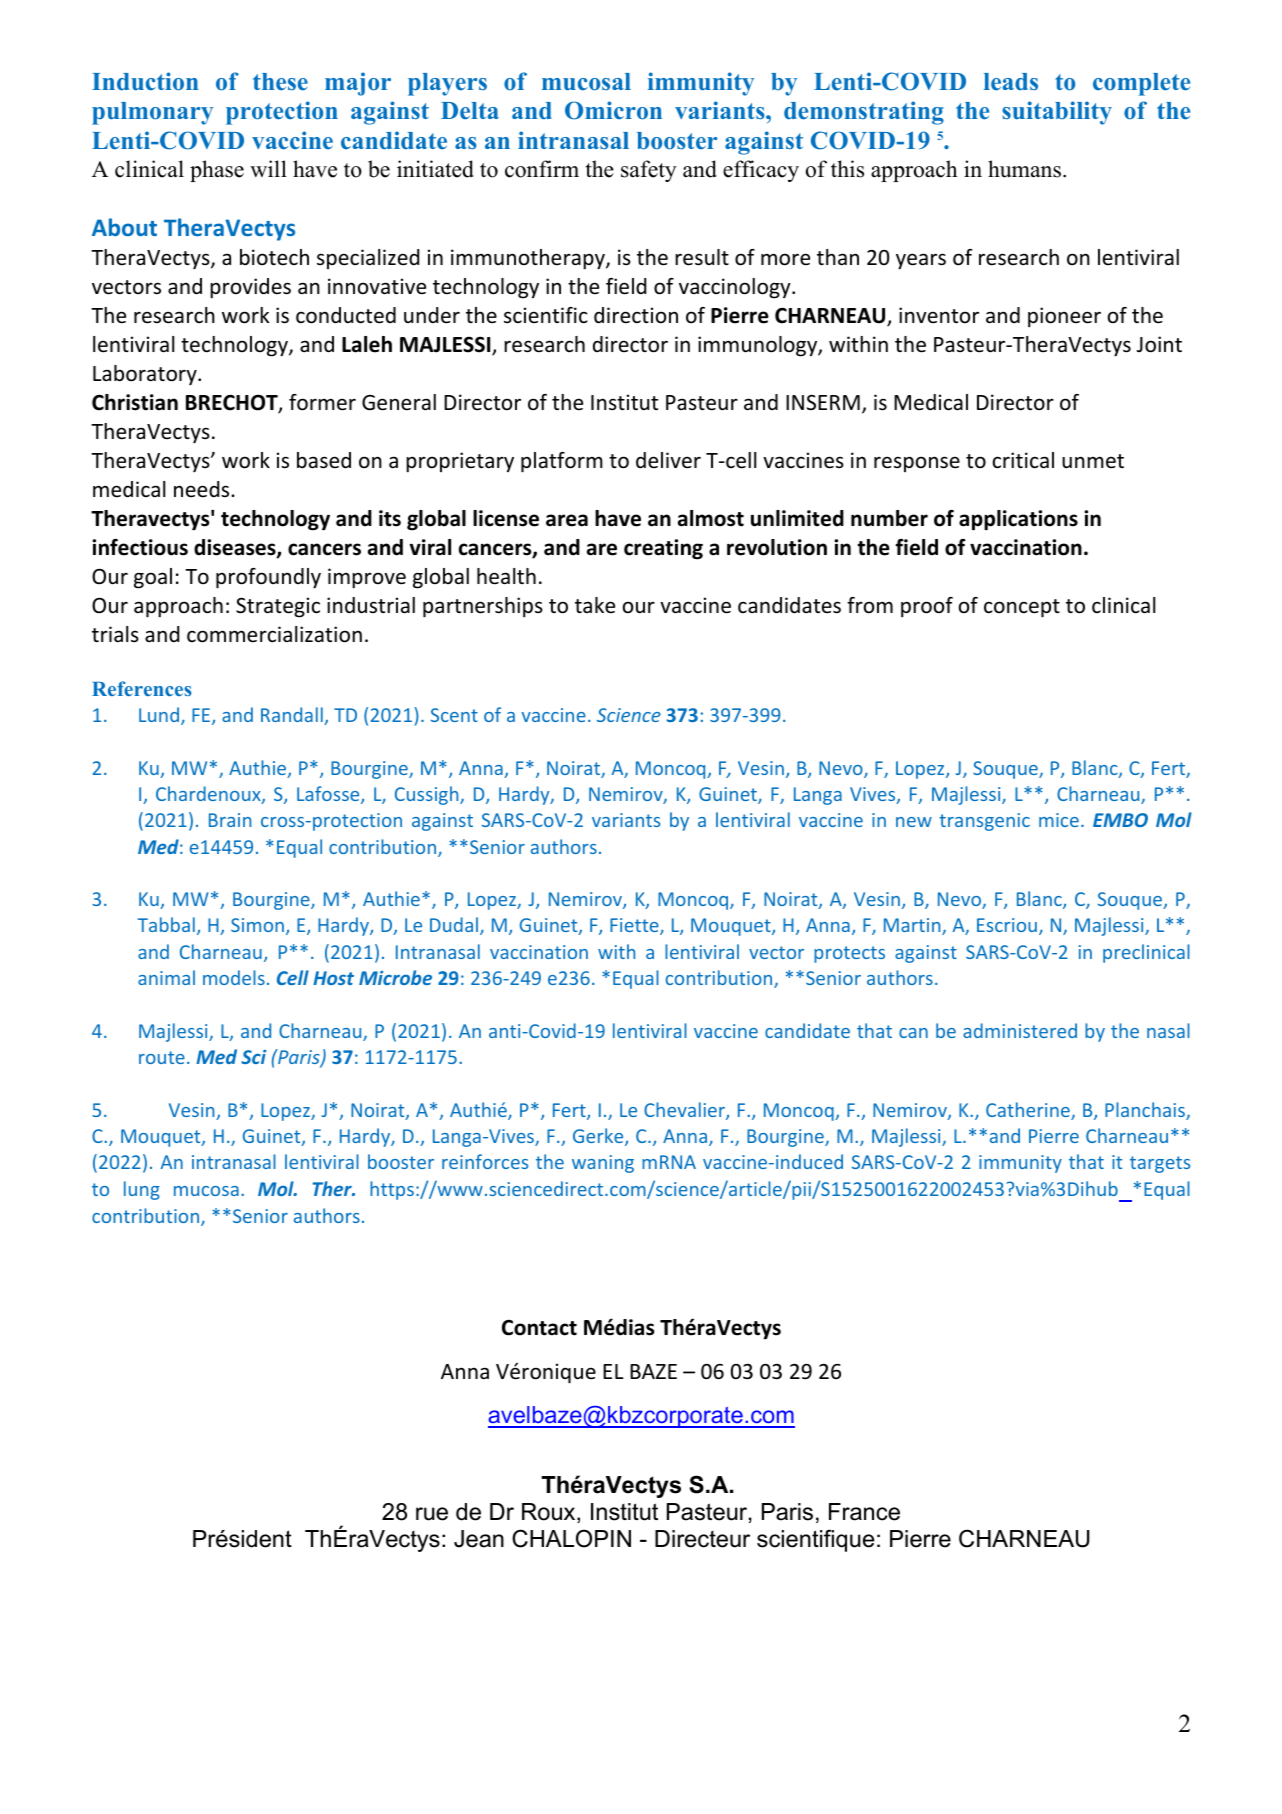 The height and width of the document is (1814, 1282). What do you see at coordinates (268, 168) in the document?
I see `will` at bounding box center [268, 168].
